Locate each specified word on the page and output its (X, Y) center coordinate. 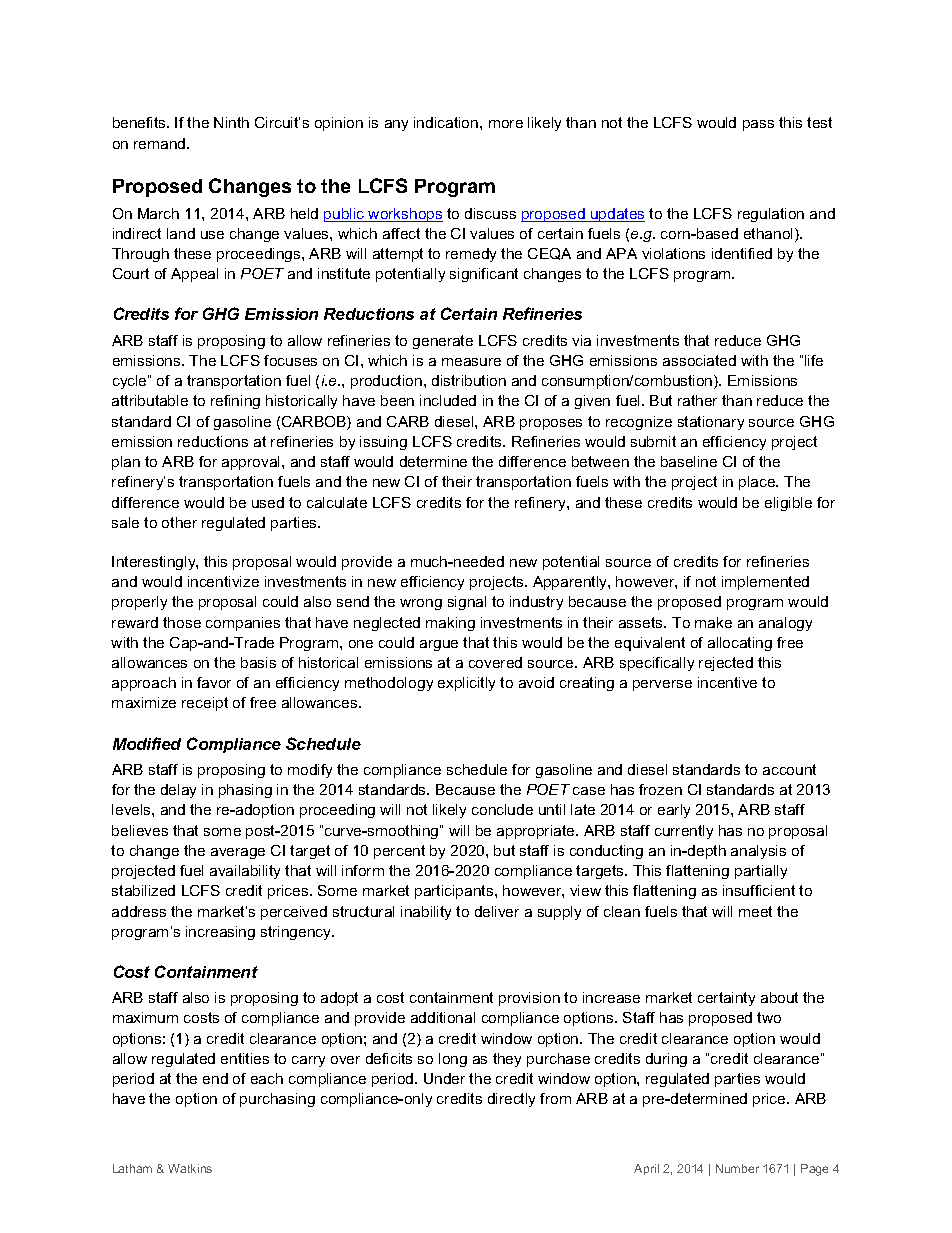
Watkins (190, 1168)
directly (511, 1100)
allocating (740, 644)
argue (439, 645)
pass (758, 125)
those (182, 622)
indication (447, 122)
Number (737, 1168)
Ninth (231, 122)
